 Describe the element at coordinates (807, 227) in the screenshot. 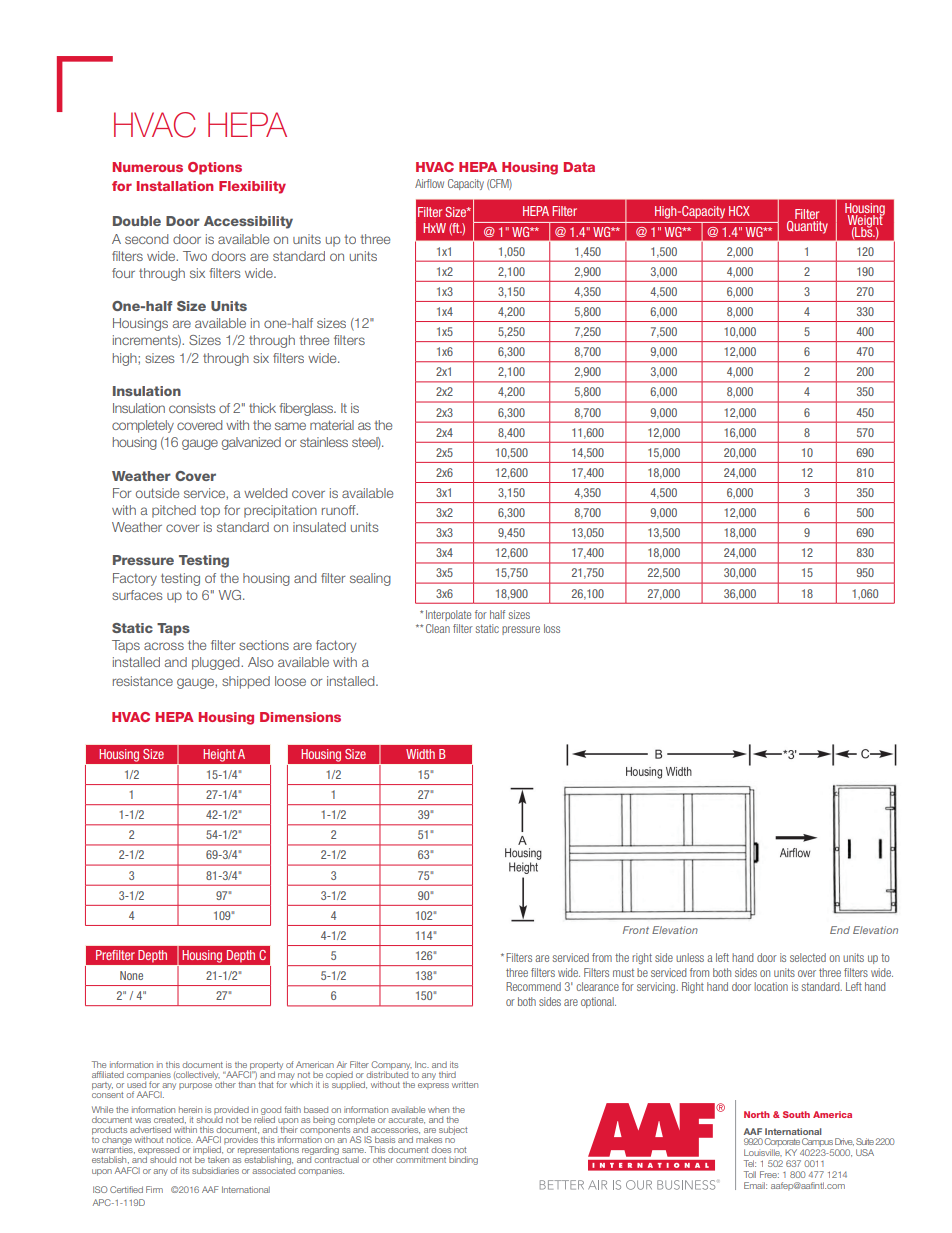

I see `Quantity` at that location.
